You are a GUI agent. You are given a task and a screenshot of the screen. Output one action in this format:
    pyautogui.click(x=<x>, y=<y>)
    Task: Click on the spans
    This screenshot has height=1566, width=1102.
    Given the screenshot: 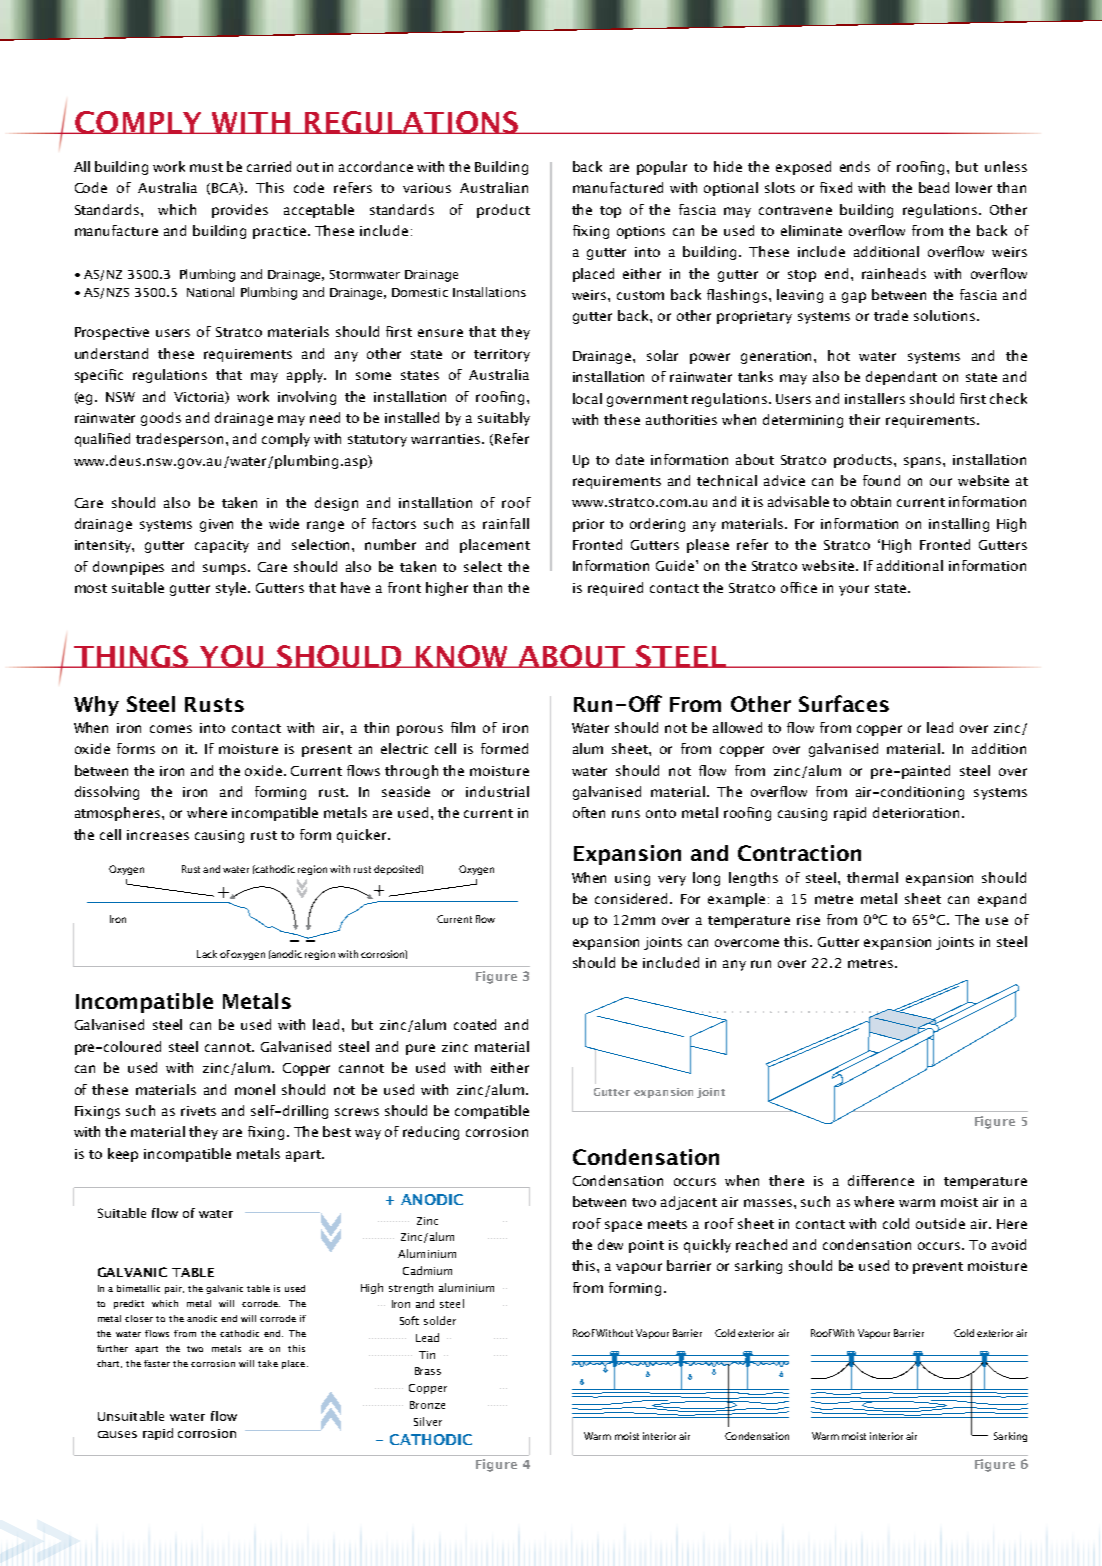 What is the action you would take?
    pyautogui.click(x=924, y=462)
